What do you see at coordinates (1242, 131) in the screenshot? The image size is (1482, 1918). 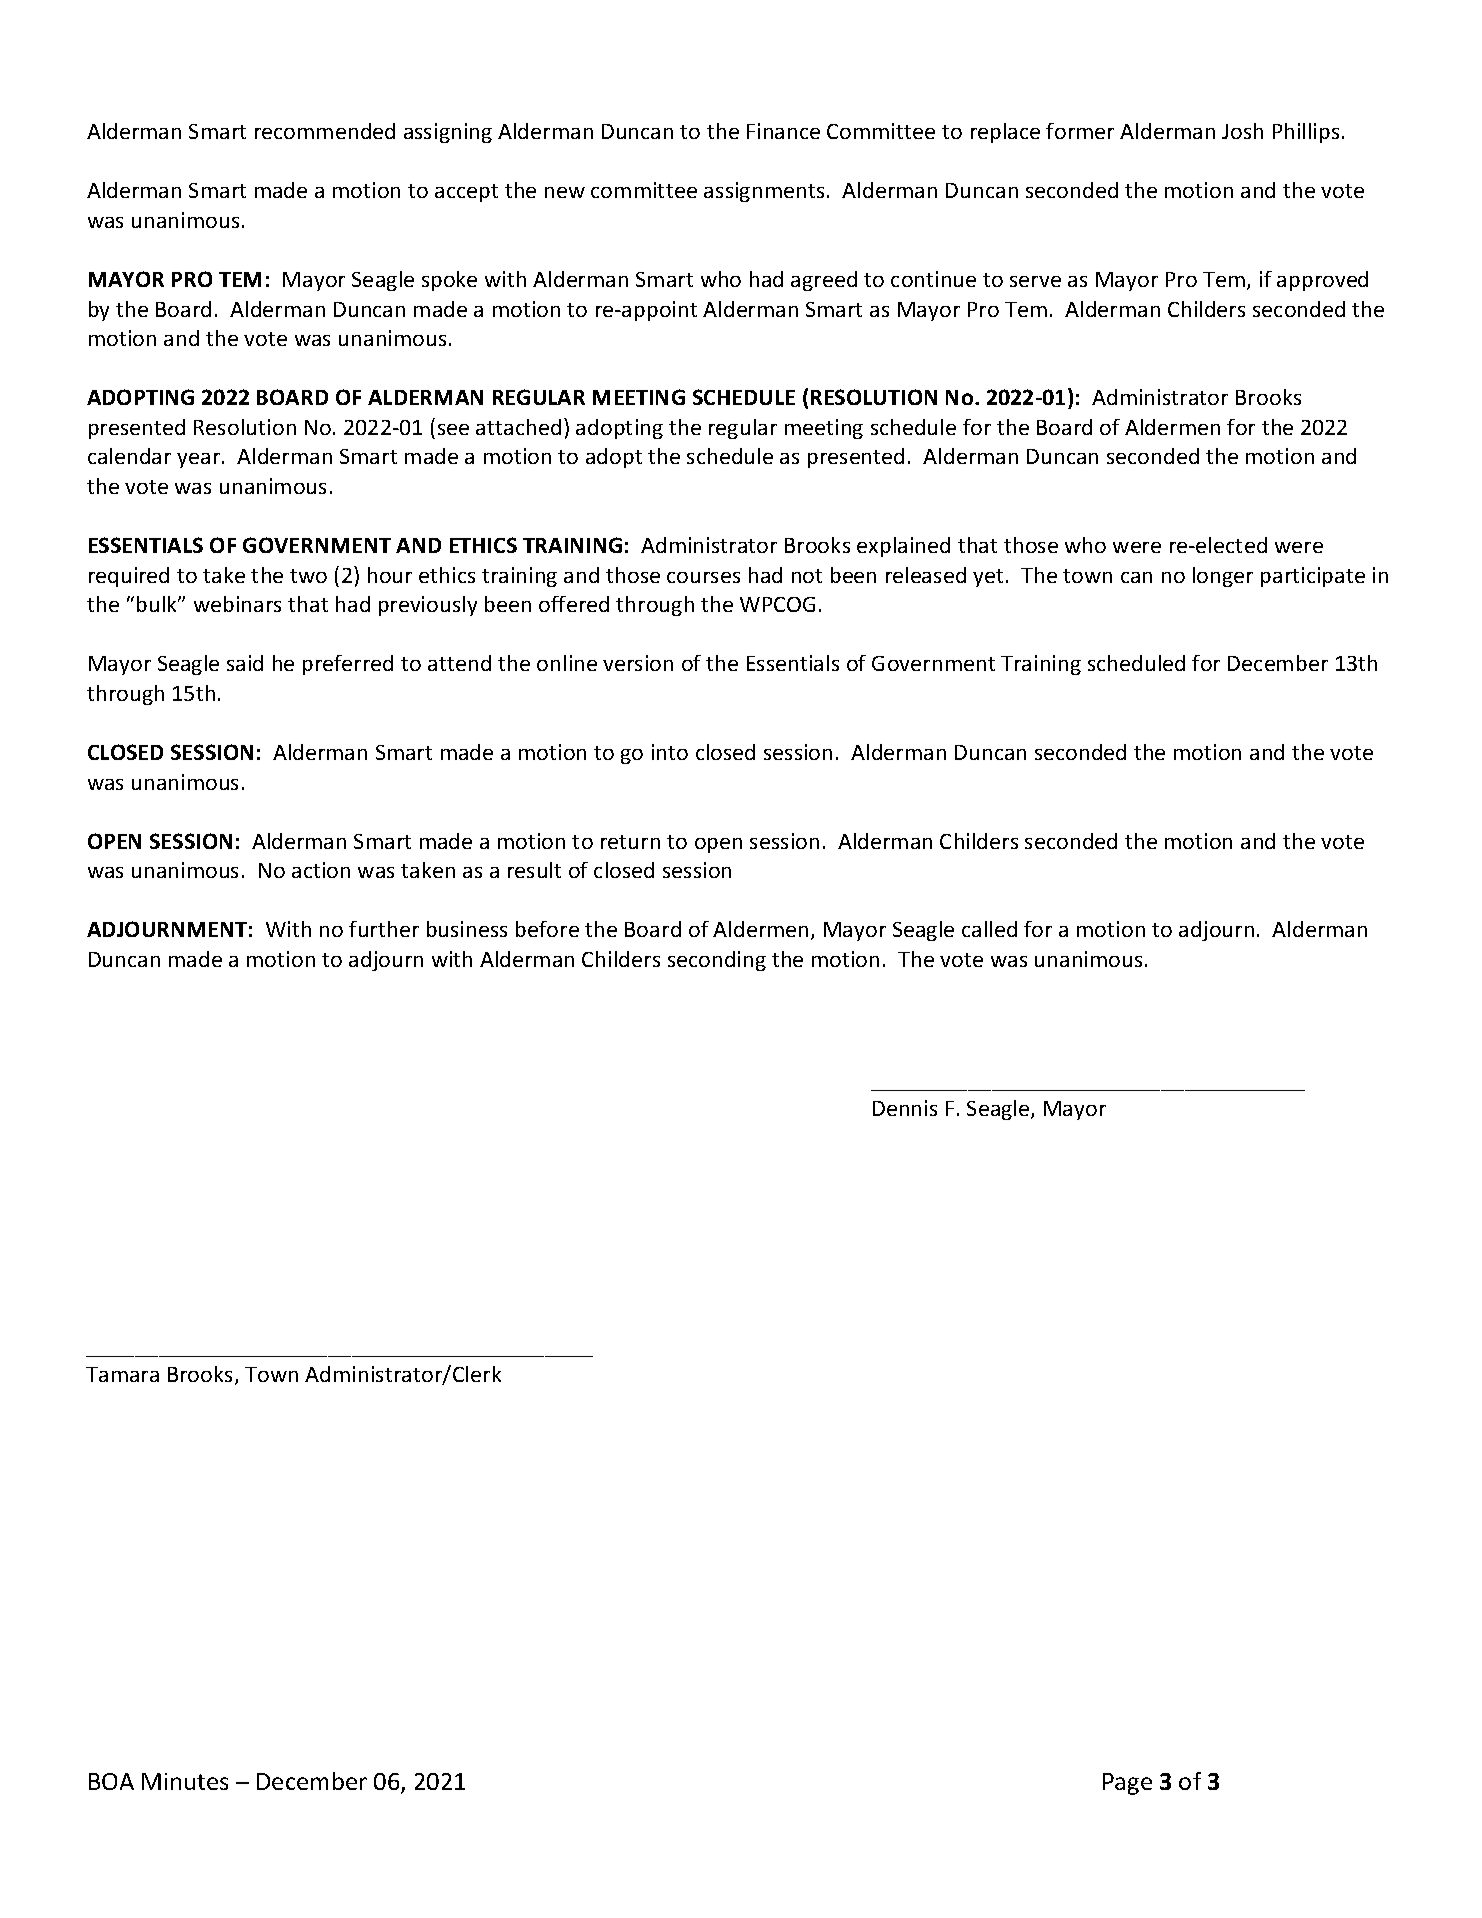 I see `Josh` at bounding box center [1242, 131].
